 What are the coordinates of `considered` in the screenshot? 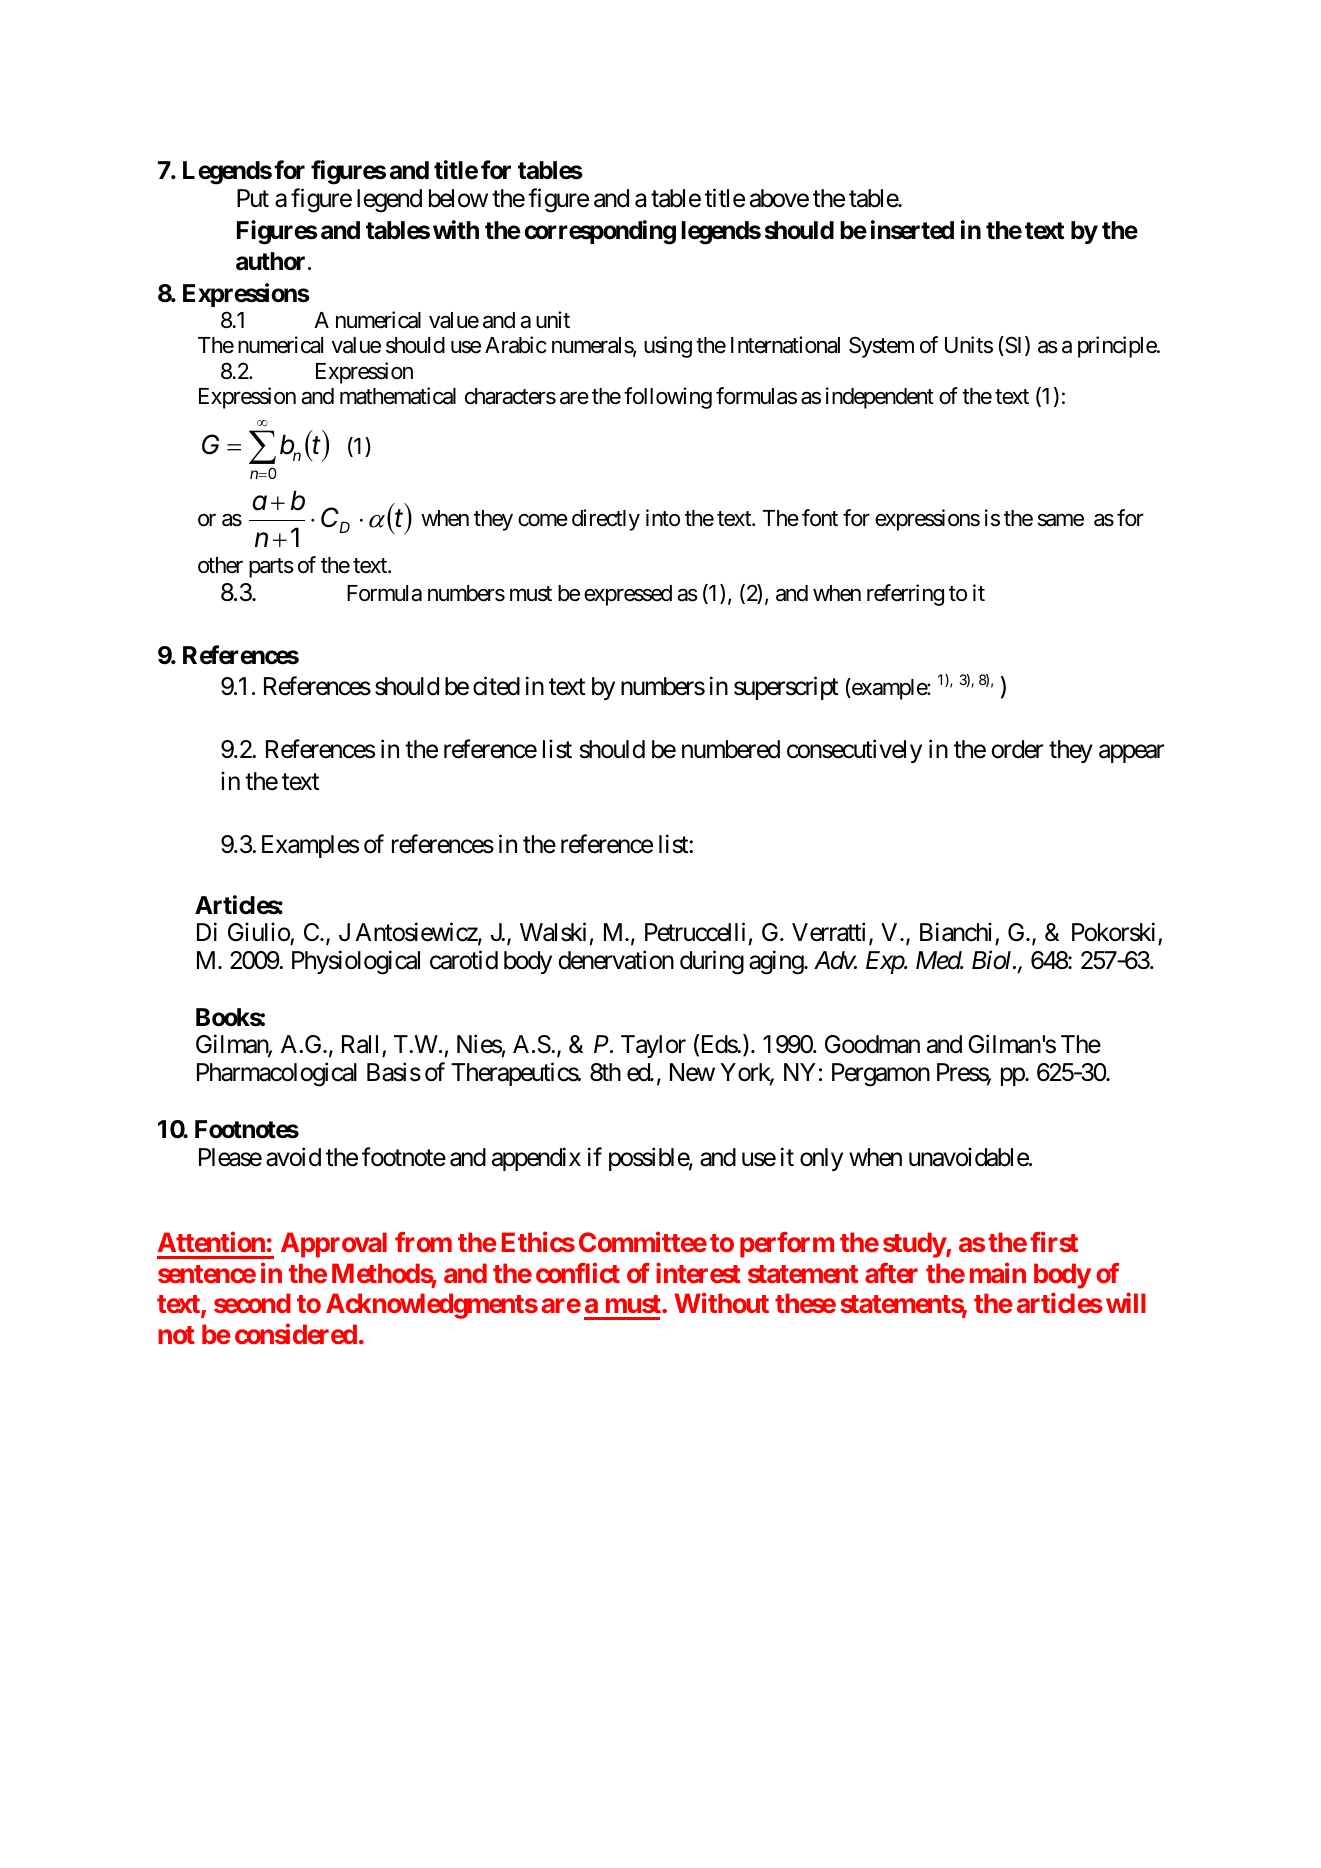 It's located at (296, 1334).
